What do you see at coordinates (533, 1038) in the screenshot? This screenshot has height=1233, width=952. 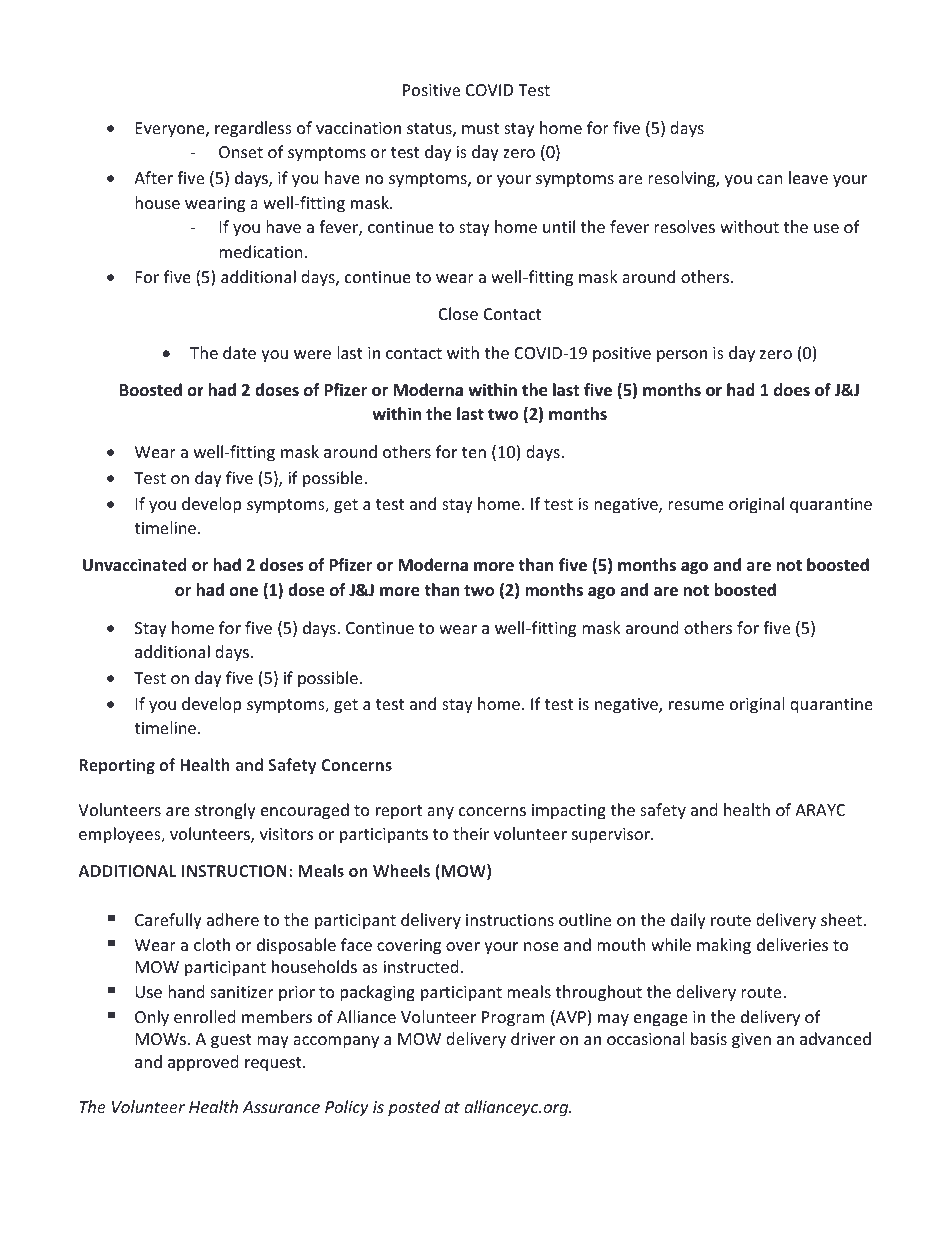 I see `driver` at bounding box center [533, 1038].
